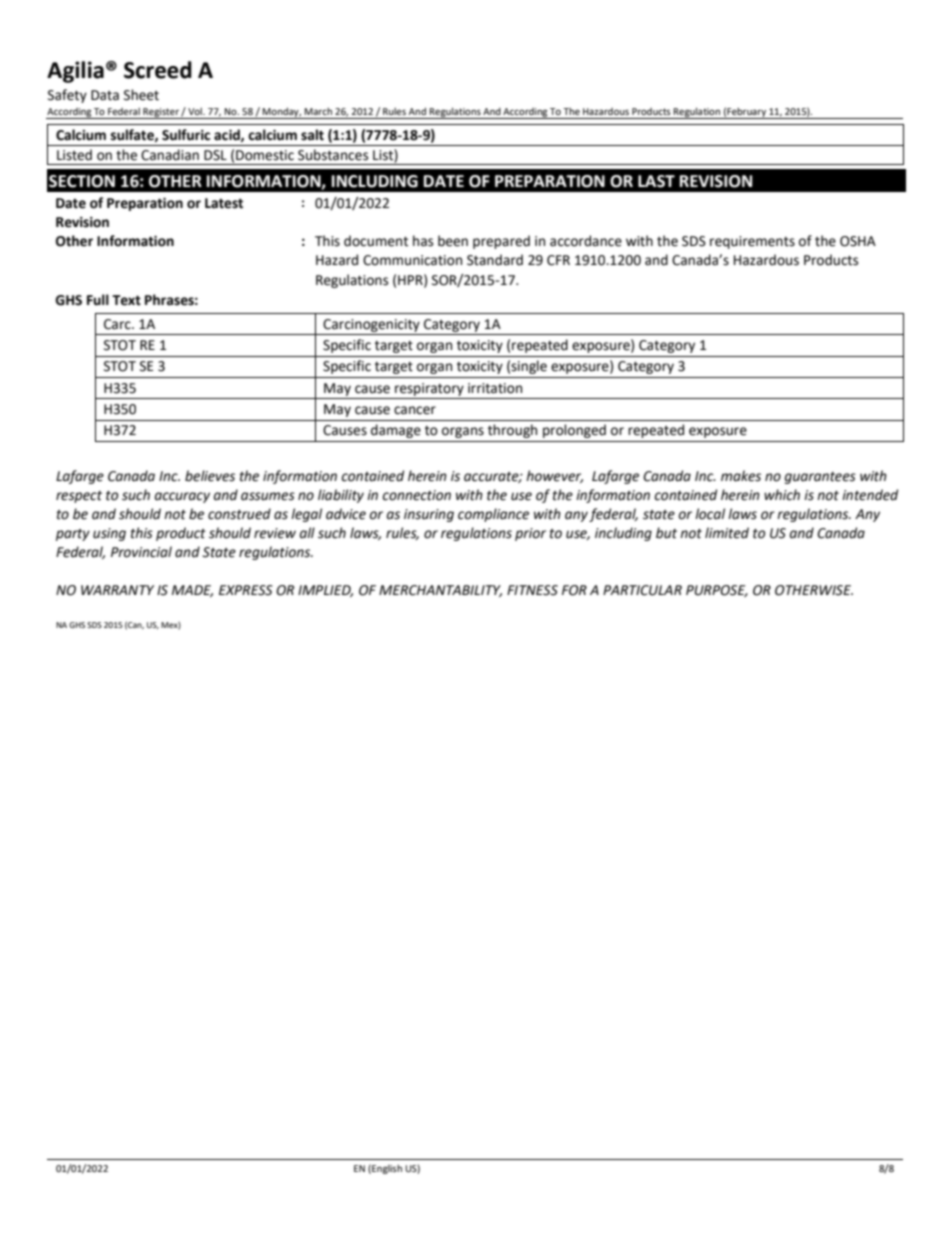 This screenshot has width=952, height=1233. Describe the element at coordinates (126, 300) in the screenshot. I see `Text` at that location.
